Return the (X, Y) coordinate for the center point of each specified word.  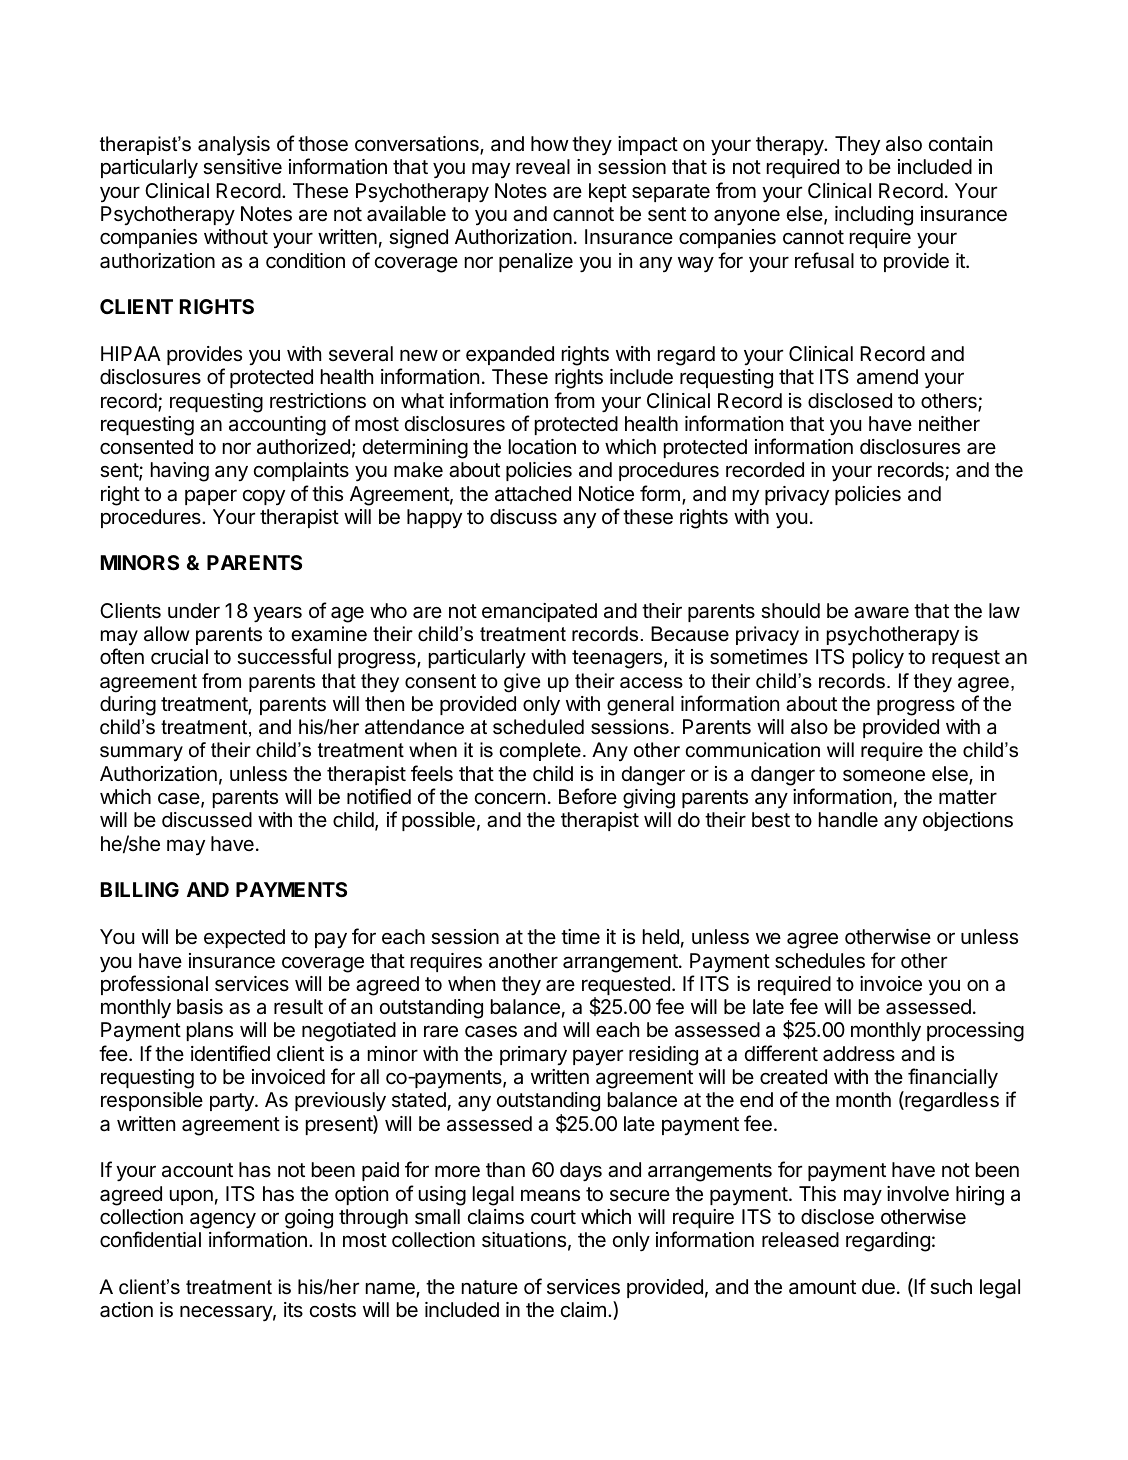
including (874, 216)
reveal (543, 167)
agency (223, 1221)
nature (490, 1287)
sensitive (242, 167)
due (878, 1287)
